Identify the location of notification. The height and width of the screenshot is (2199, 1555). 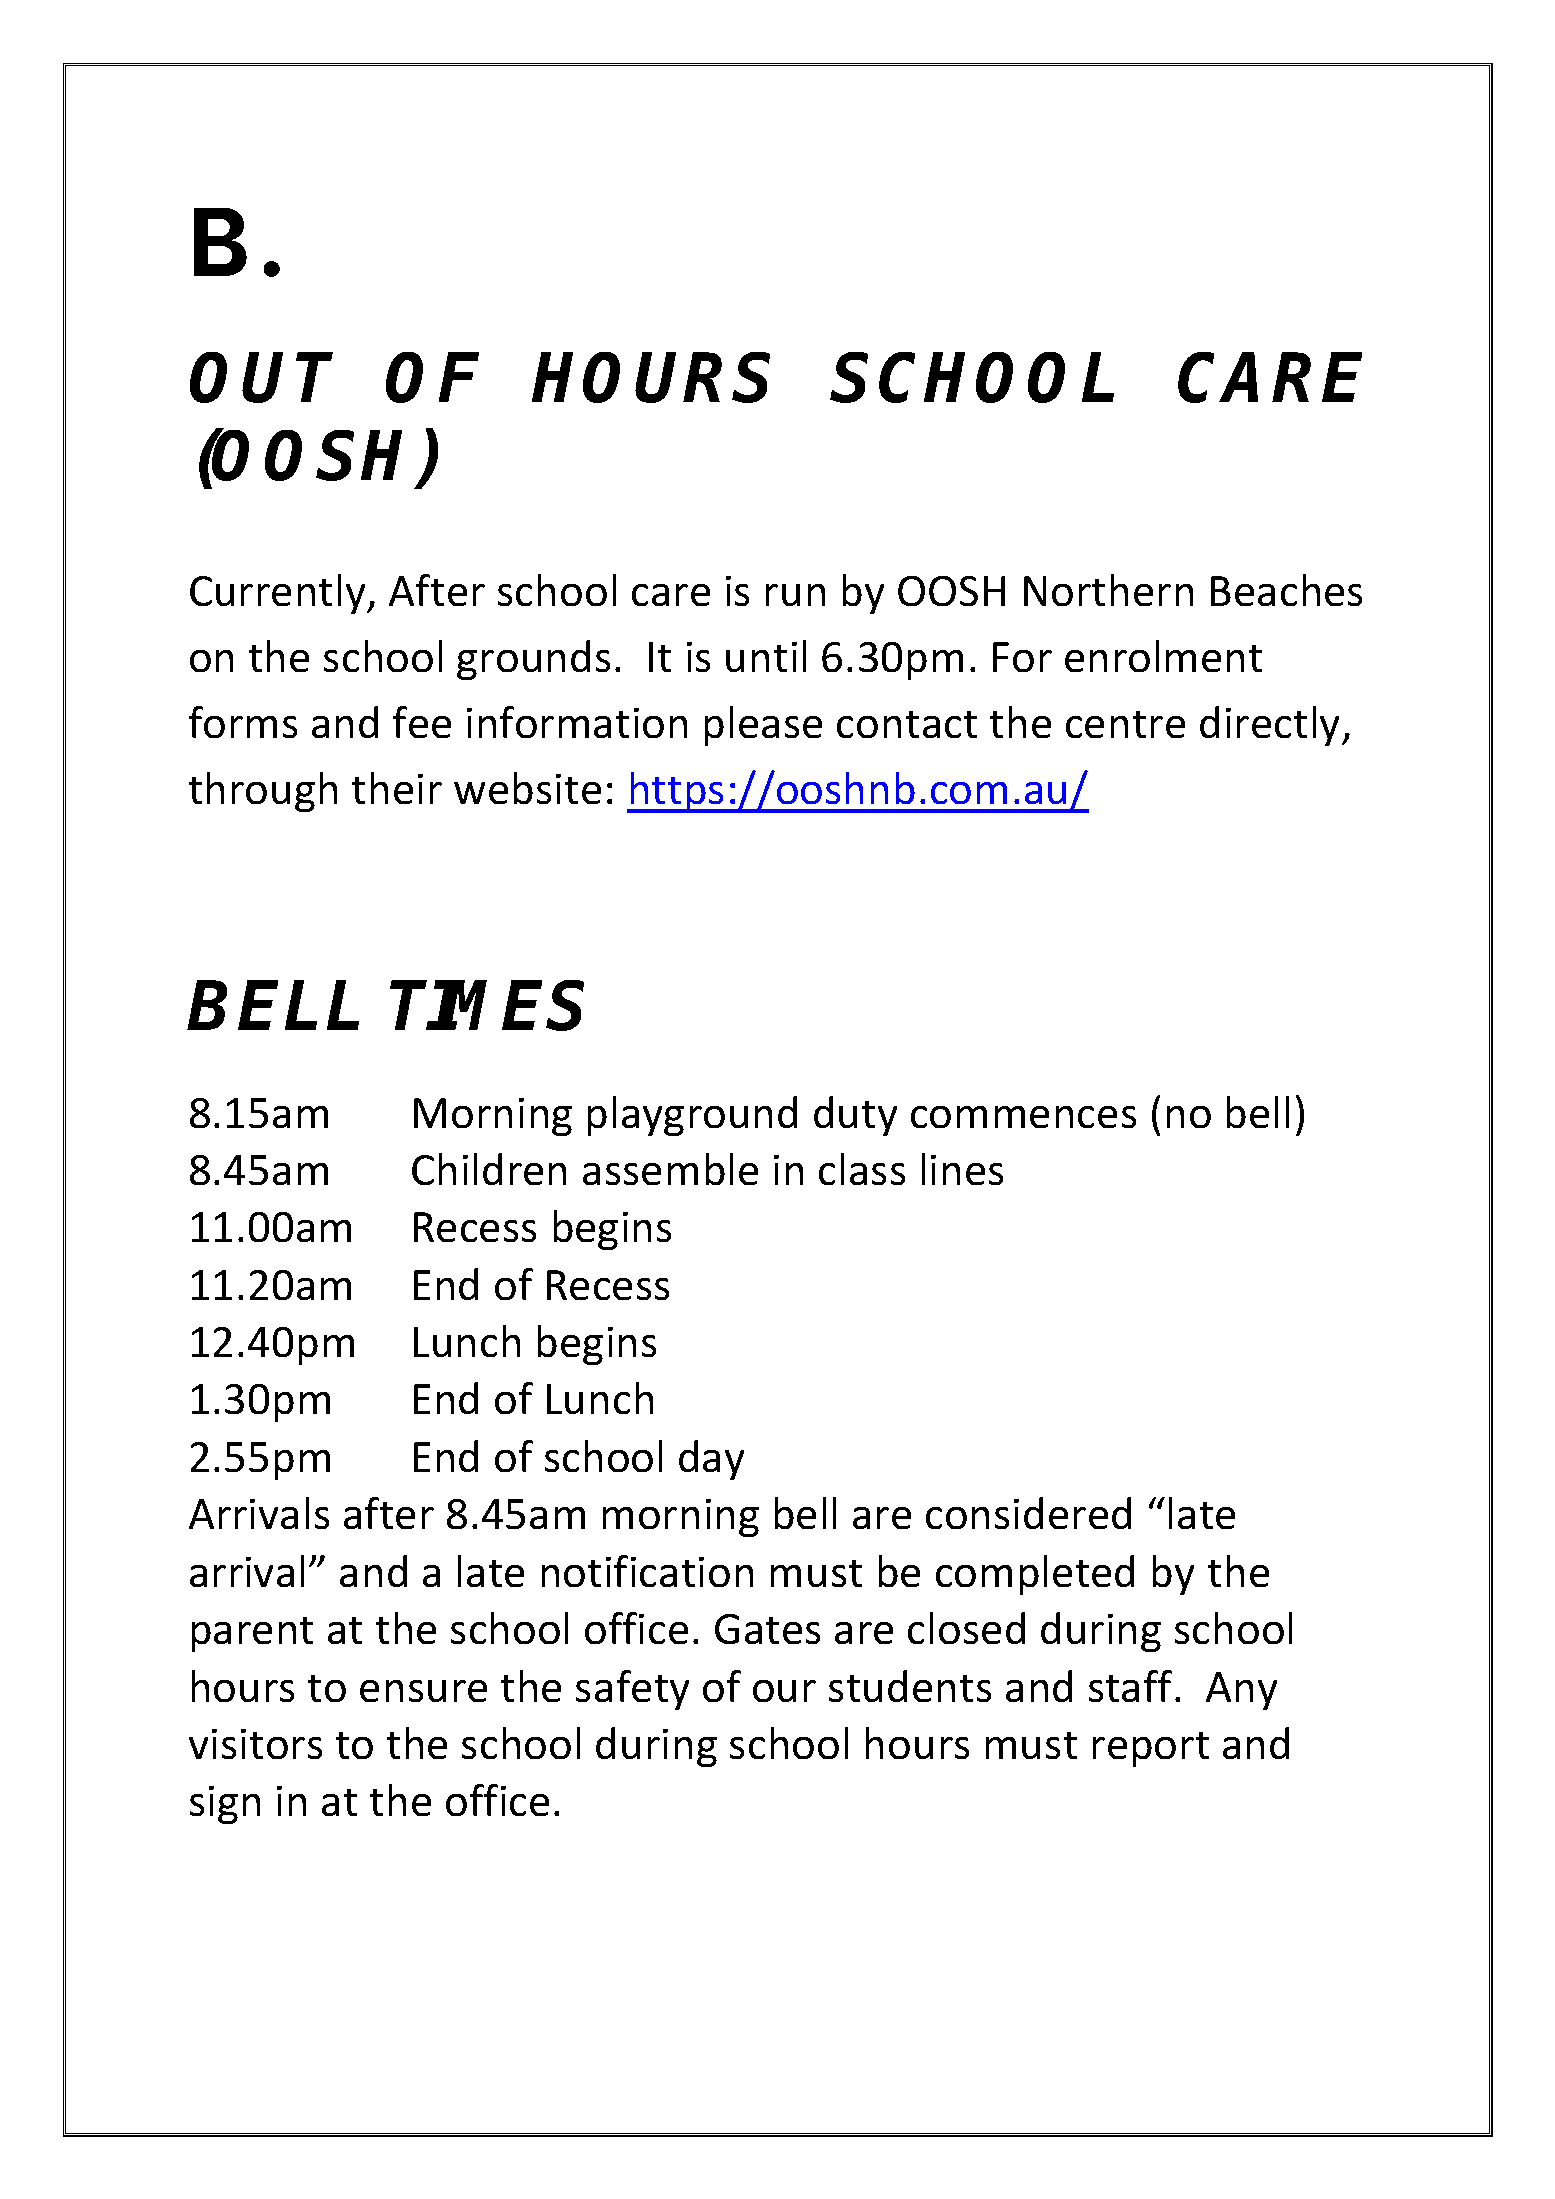
(647, 1571).
